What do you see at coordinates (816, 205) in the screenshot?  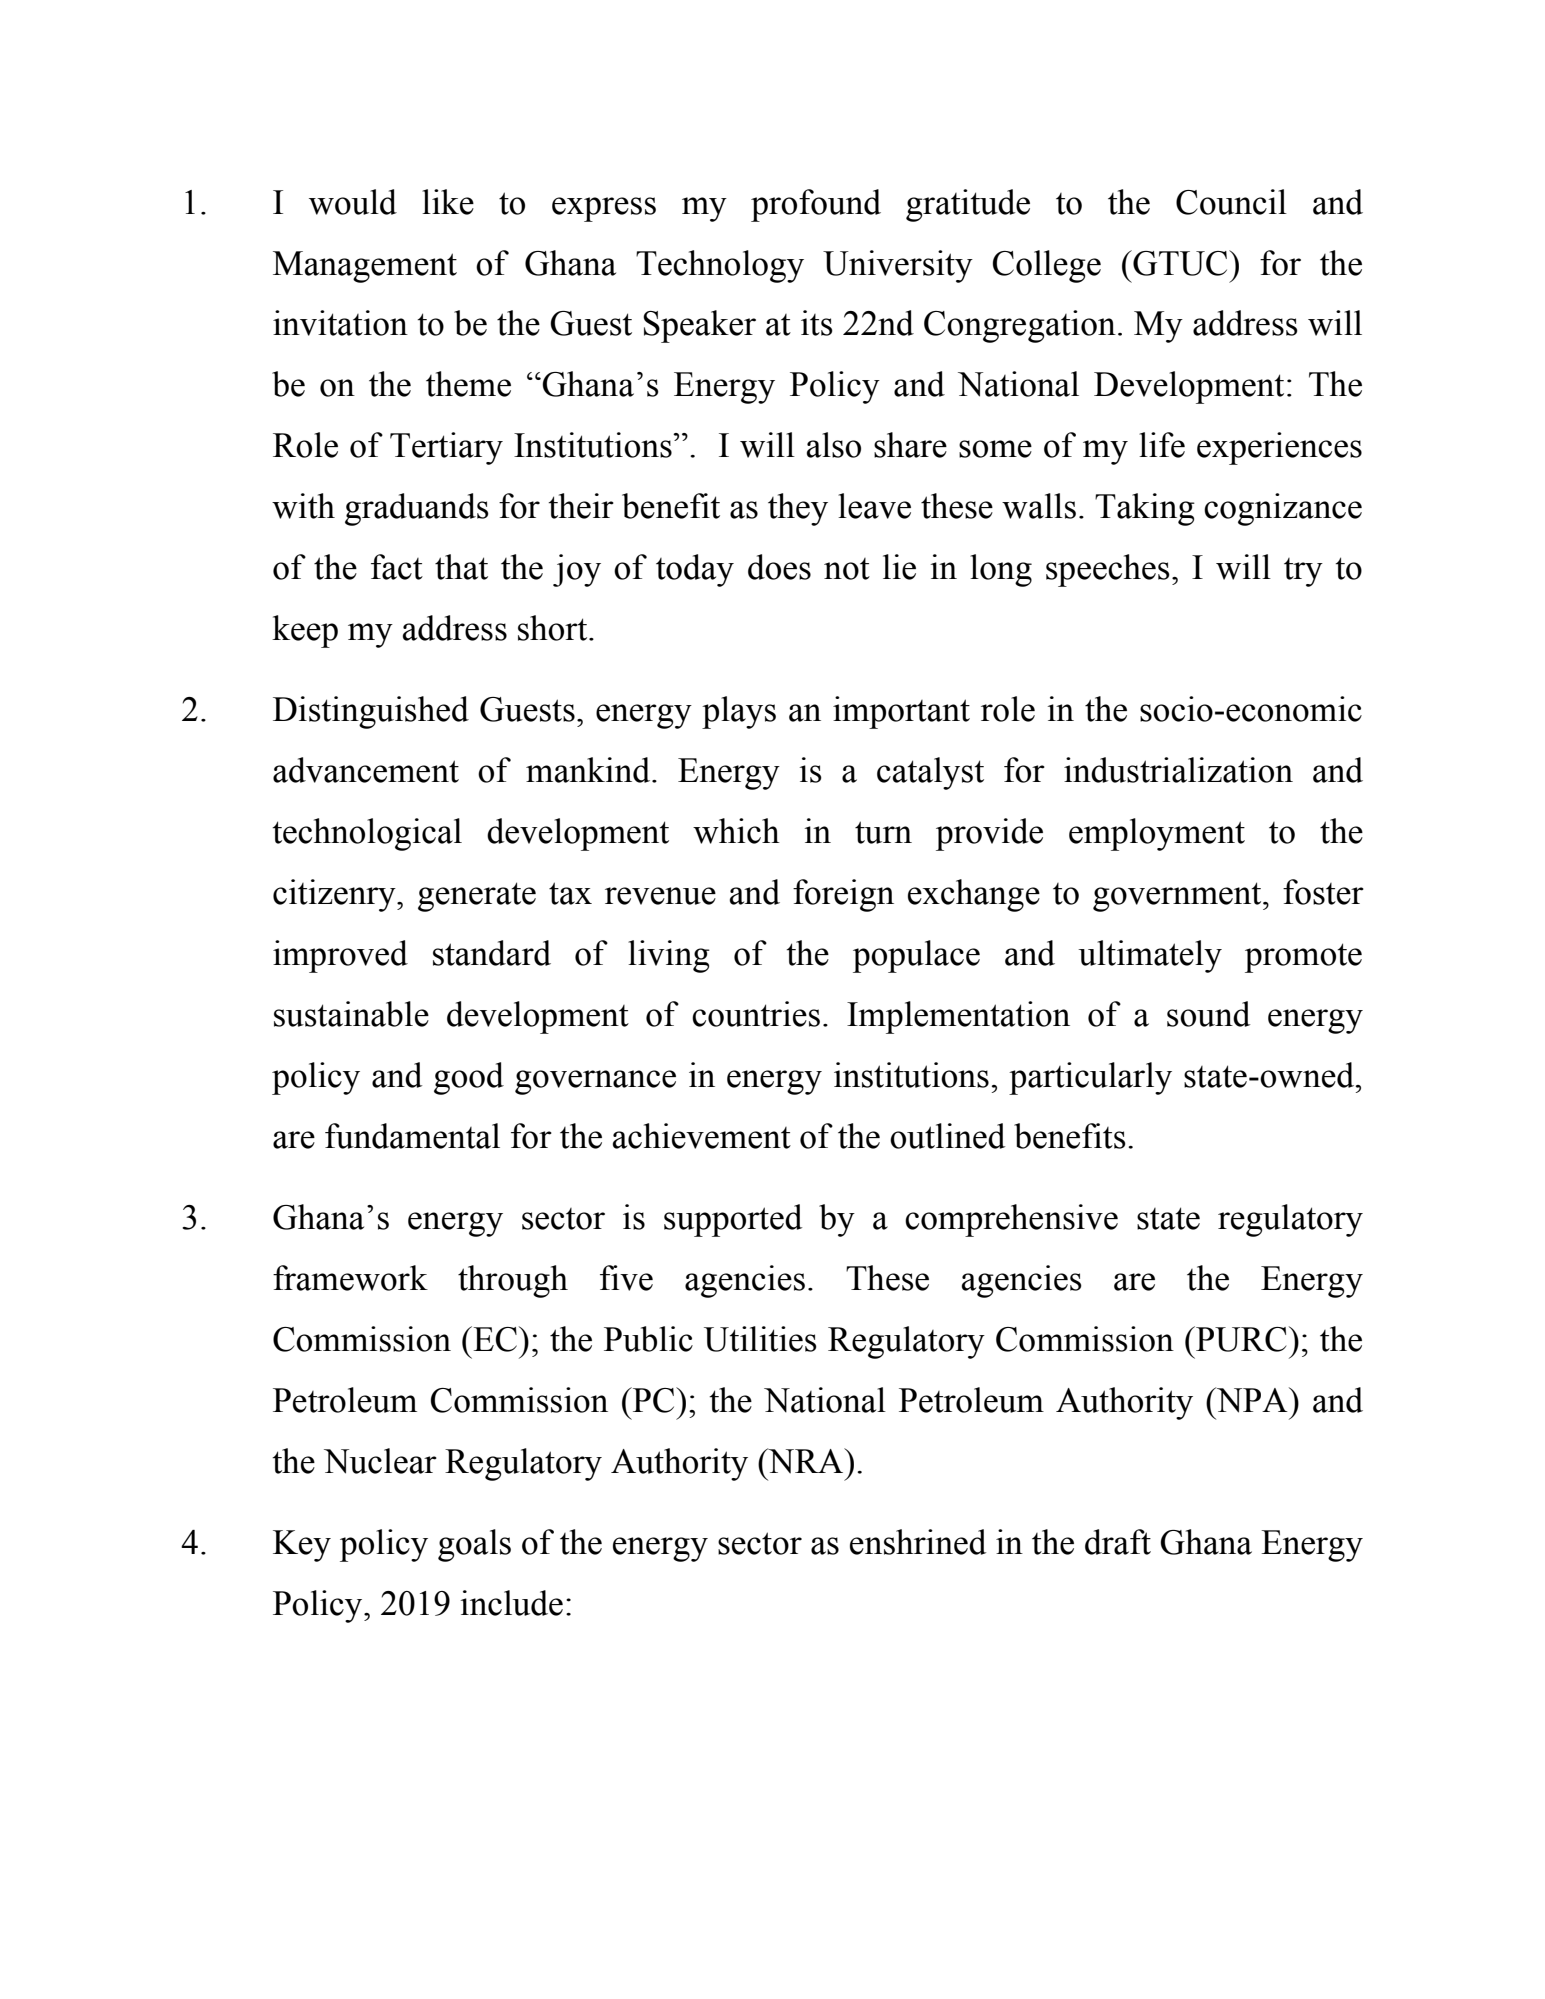 I see `profound` at bounding box center [816, 205].
